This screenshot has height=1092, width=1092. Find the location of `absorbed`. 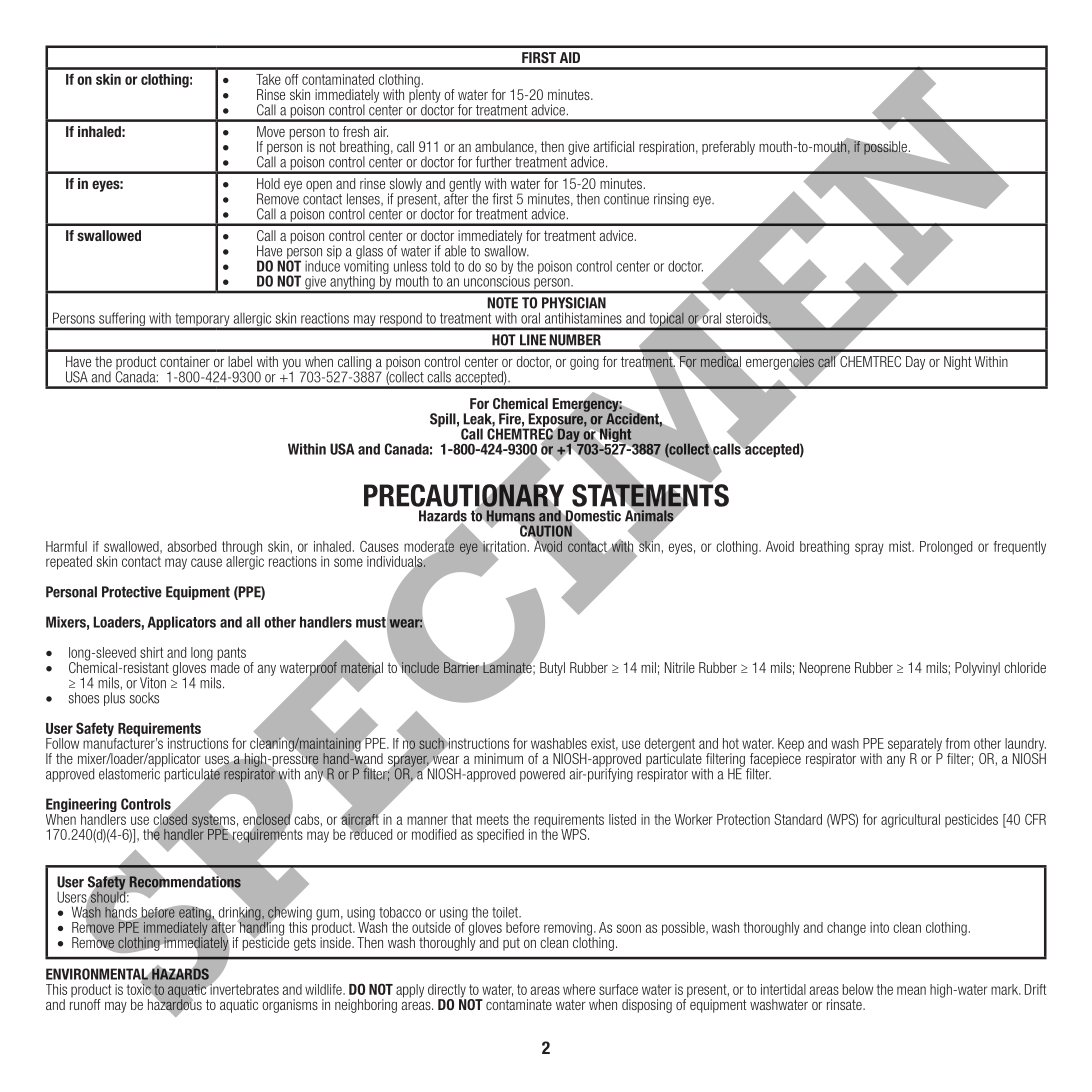

absorbed is located at coordinates (191, 546).
